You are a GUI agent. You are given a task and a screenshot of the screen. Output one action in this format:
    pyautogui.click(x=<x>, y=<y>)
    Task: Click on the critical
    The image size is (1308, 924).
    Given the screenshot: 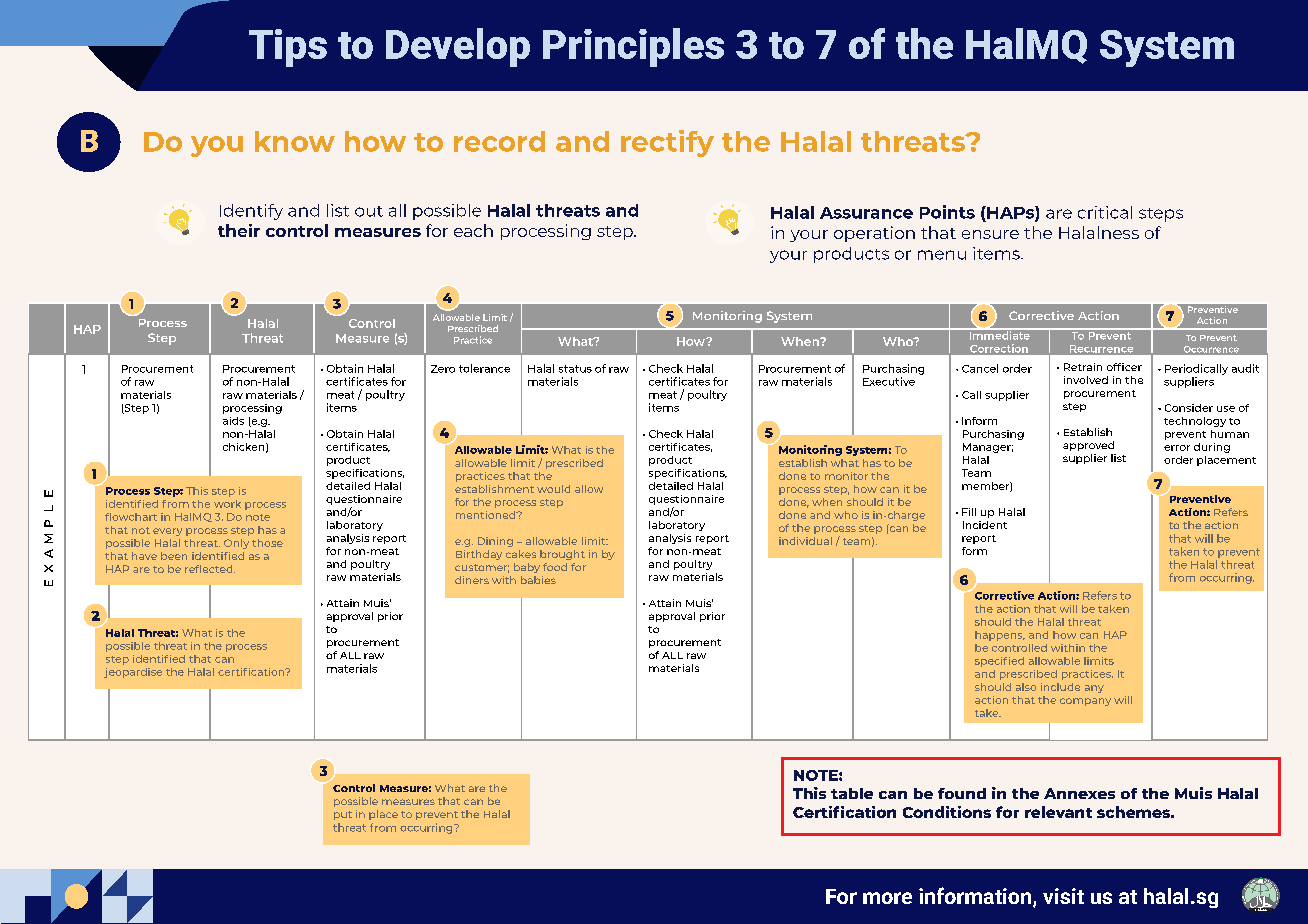 What is the action you would take?
    pyautogui.click(x=1105, y=212)
